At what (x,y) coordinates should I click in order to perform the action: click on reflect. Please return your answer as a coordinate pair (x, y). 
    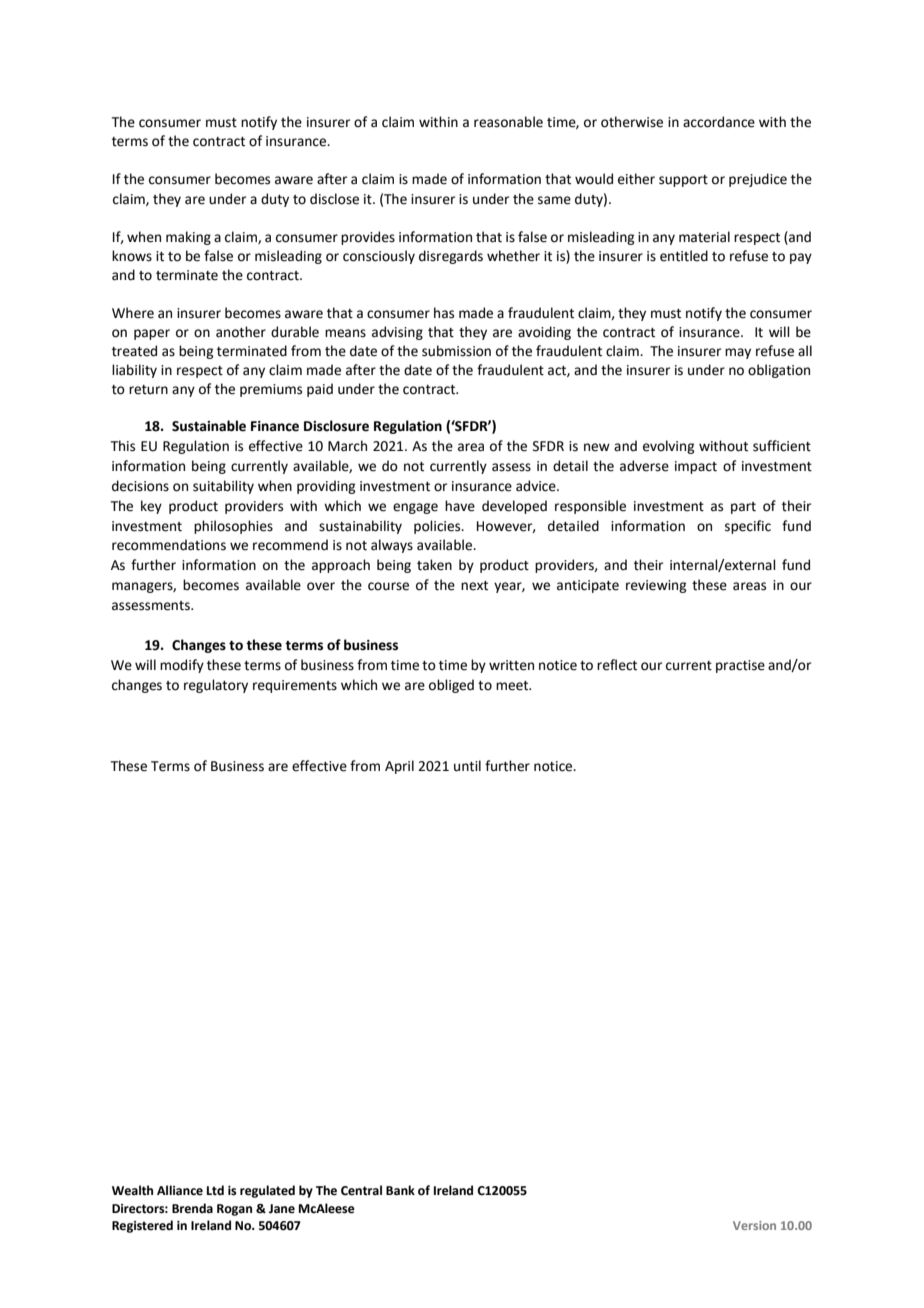
    Looking at the image, I should click on (617, 665).
